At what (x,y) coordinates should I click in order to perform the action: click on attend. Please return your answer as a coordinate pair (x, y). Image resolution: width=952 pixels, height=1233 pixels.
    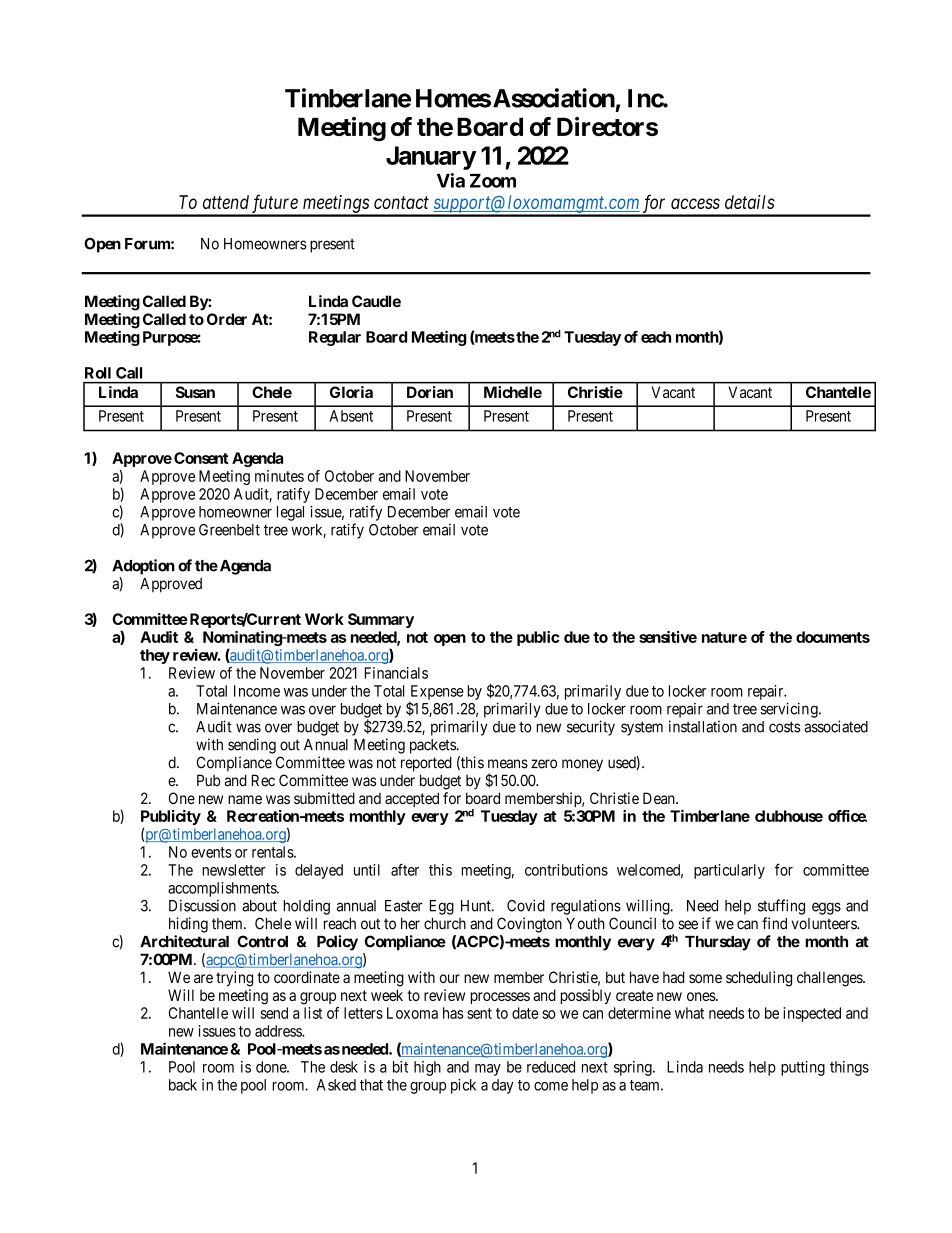
    Looking at the image, I should click on (226, 202).
